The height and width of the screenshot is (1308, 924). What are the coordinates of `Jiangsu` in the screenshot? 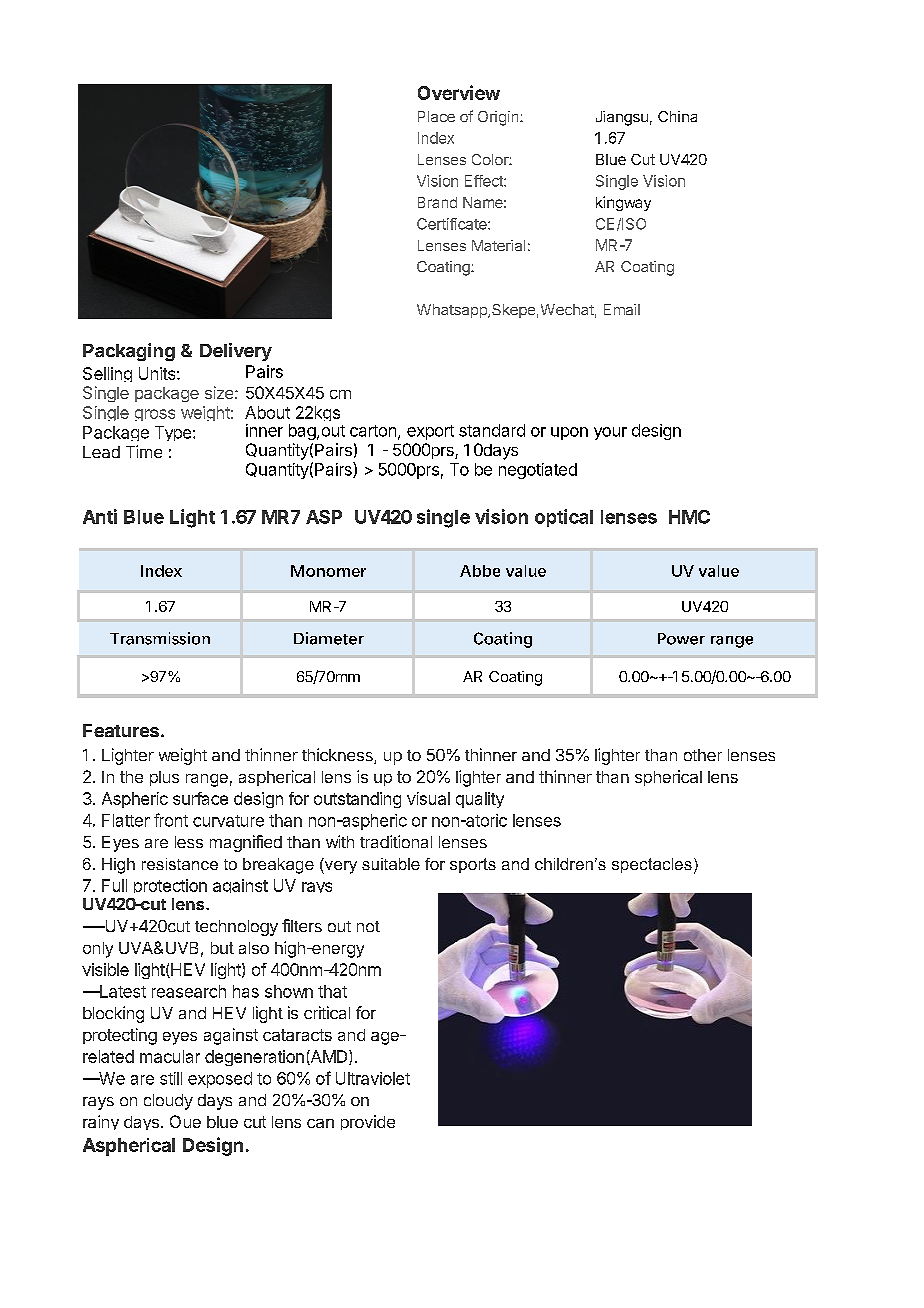 It's located at (622, 118).
